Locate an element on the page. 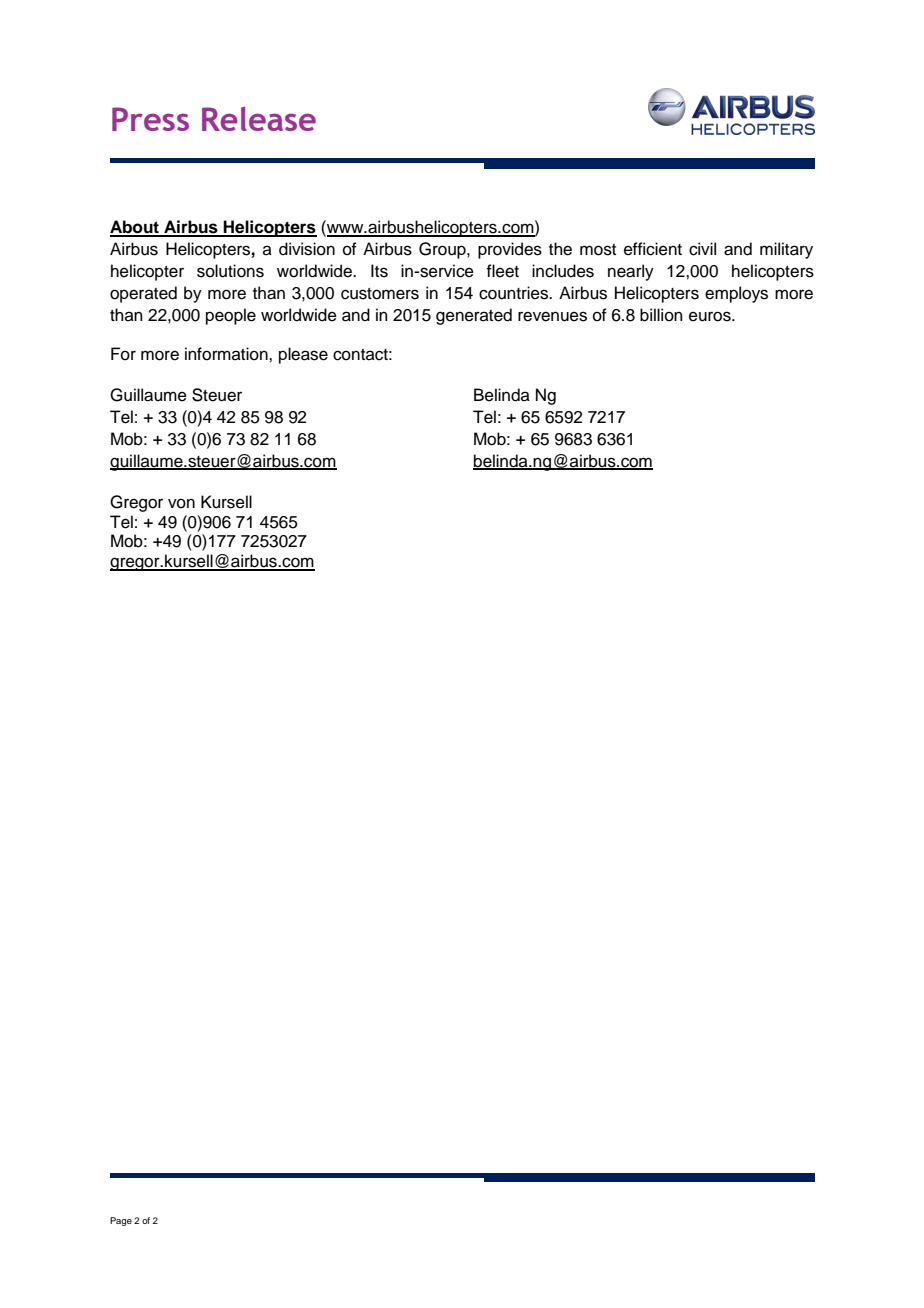  billion is located at coordinates (661, 315).
